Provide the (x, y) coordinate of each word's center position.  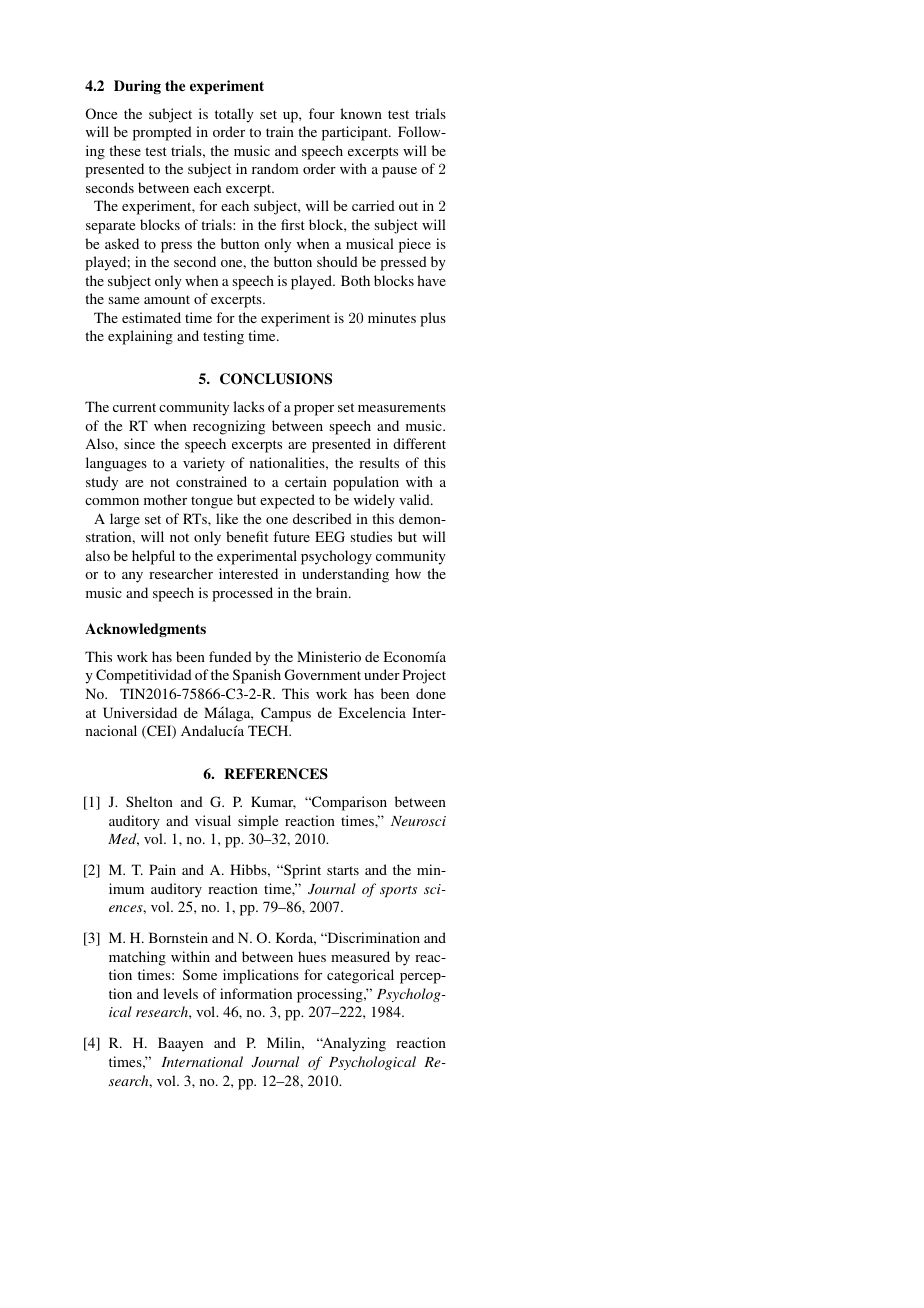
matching (137, 958)
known (361, 113)
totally (234, 115)
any (132, 577)
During (137, 87)
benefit (247, 536)
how (408, 573)
